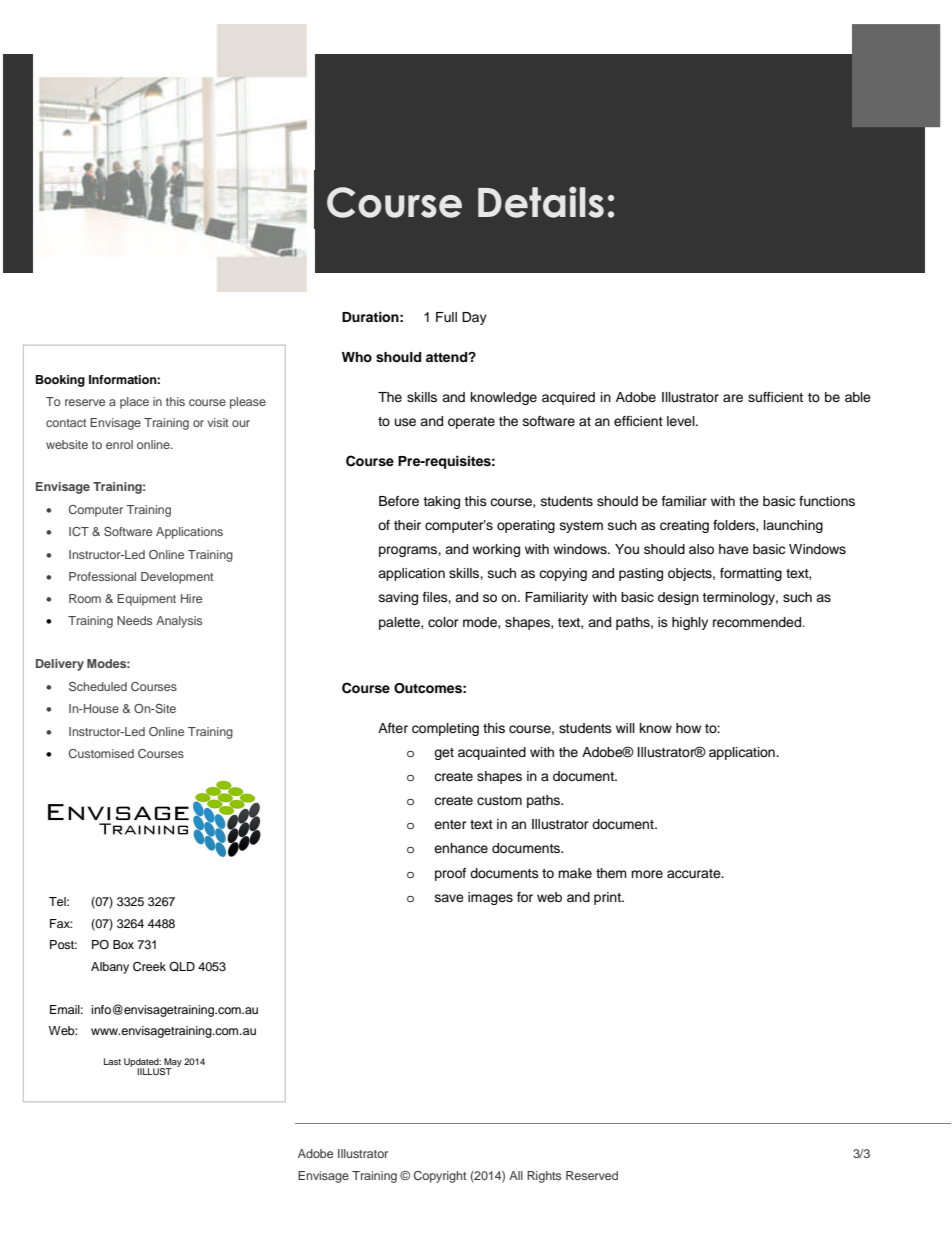 This screenshot has width=952, height=1233. Describe the element at coordinates (496, 550) in the screenshot. I see `working` at that location.
